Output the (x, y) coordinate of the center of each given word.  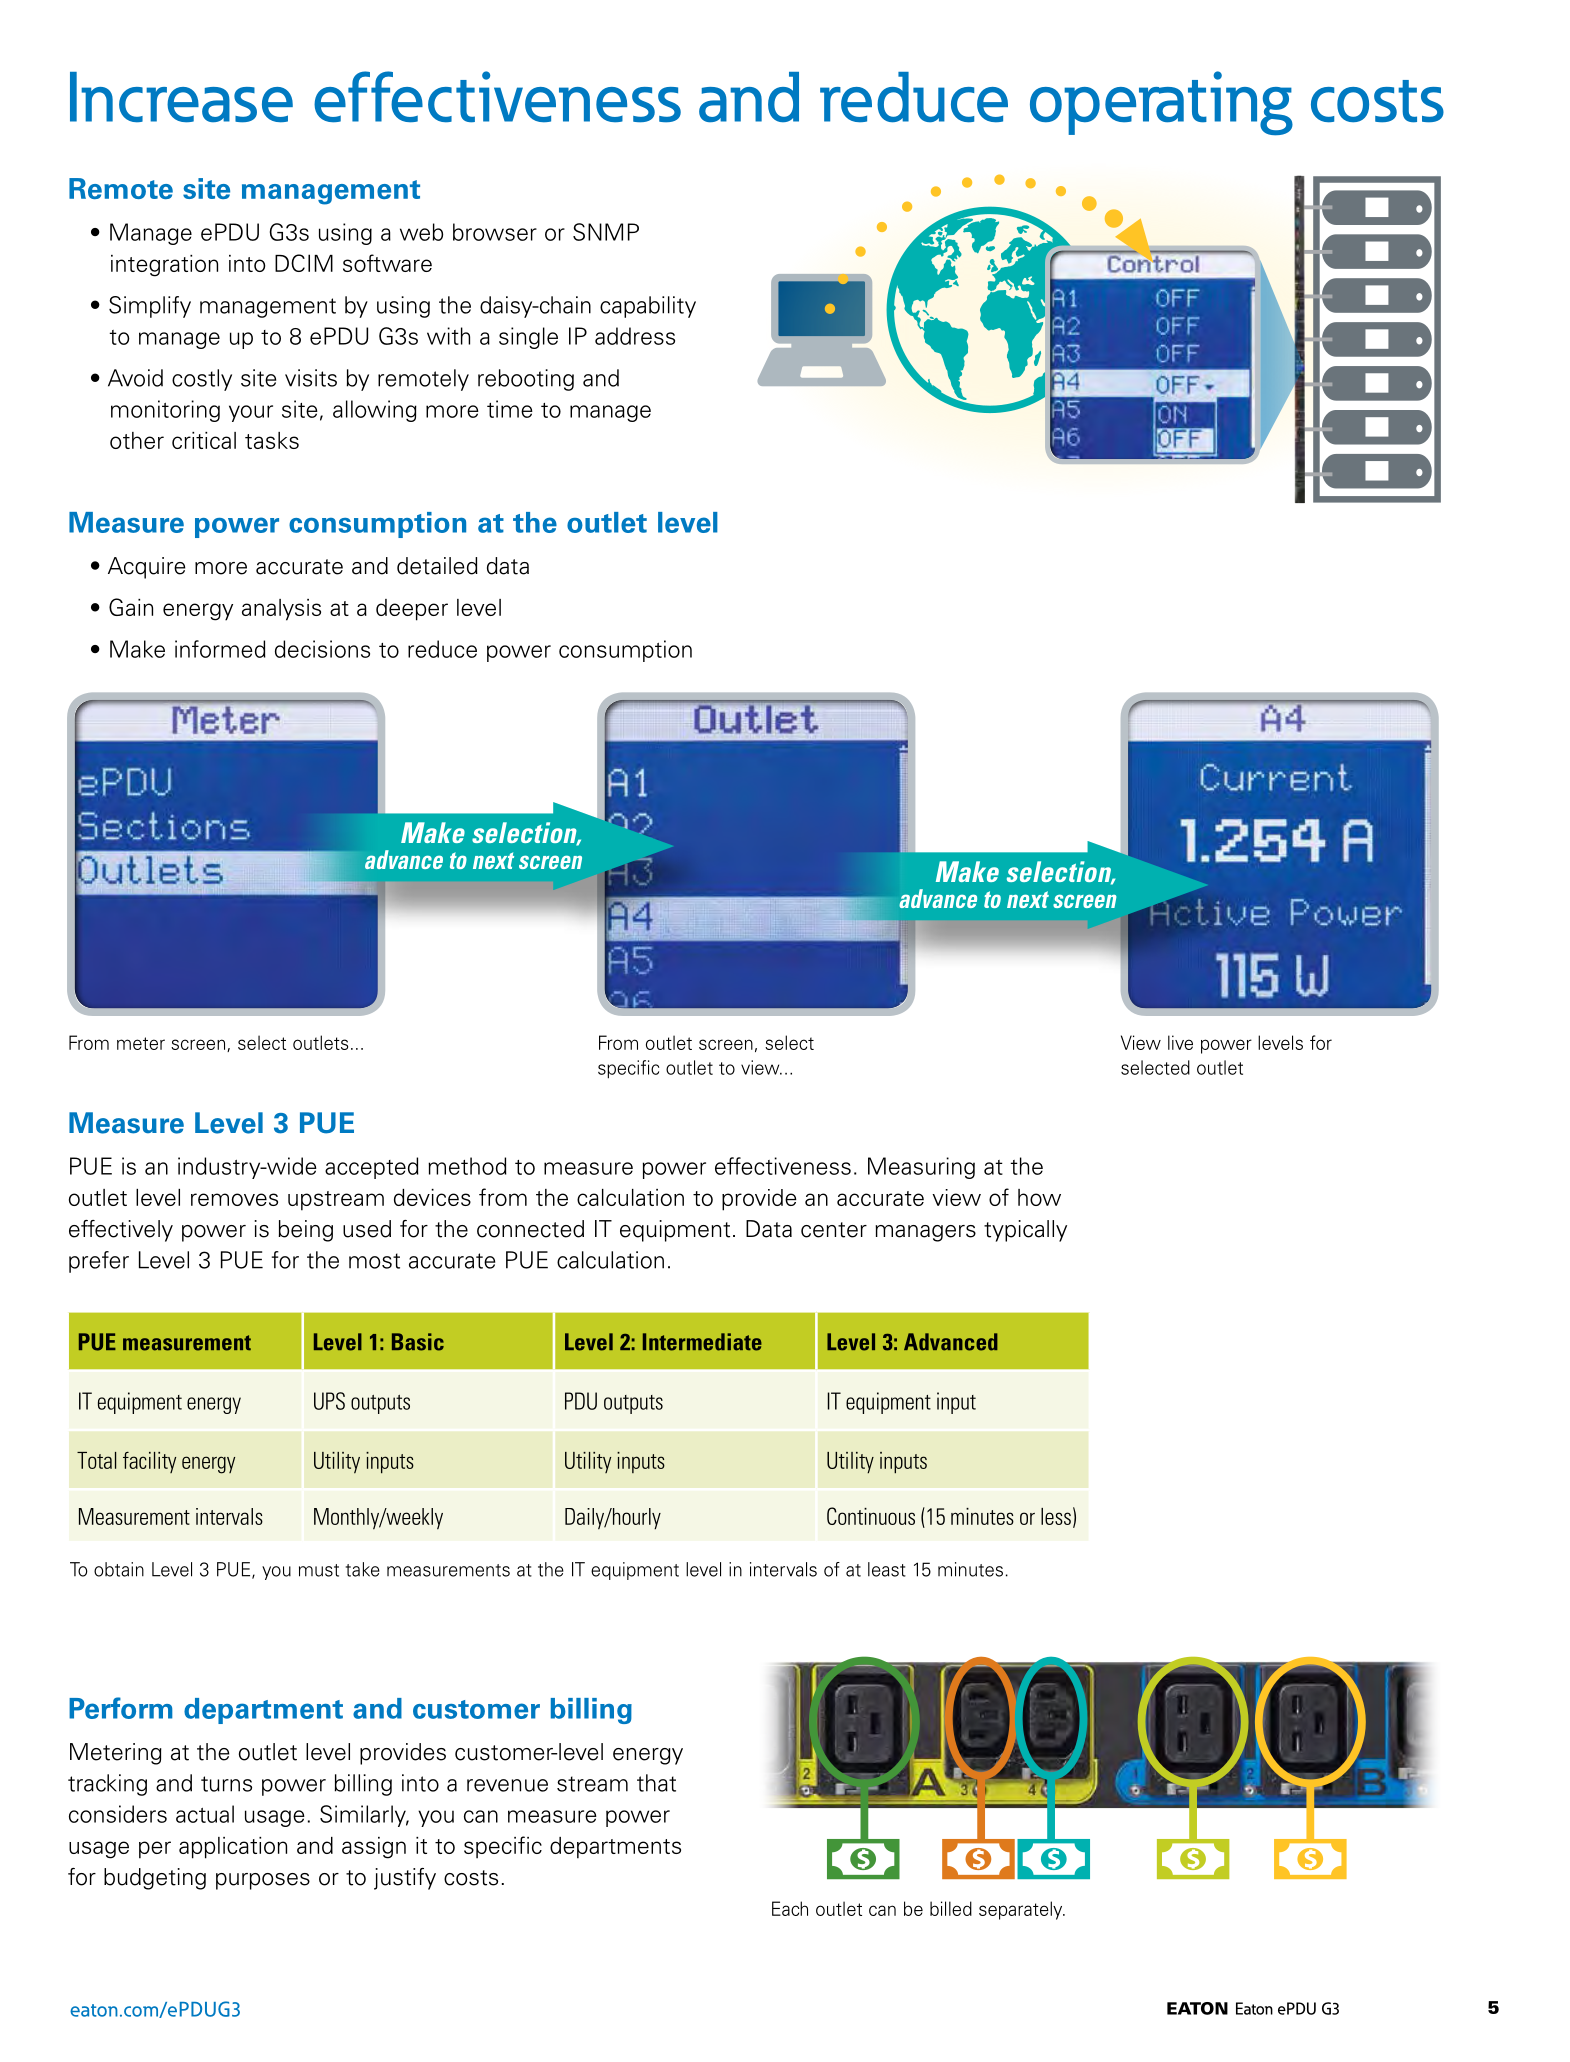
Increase (181, 97)
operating (1161, 103)
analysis (281, 610)
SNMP (606, 232)
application (233, 1848)
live (1180, 1042)
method (467, 1166)
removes (234, 1199)
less (1056, 1516)
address (635, 336)
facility (149, 1462)
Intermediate (702, 1342)
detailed (437, 566)
